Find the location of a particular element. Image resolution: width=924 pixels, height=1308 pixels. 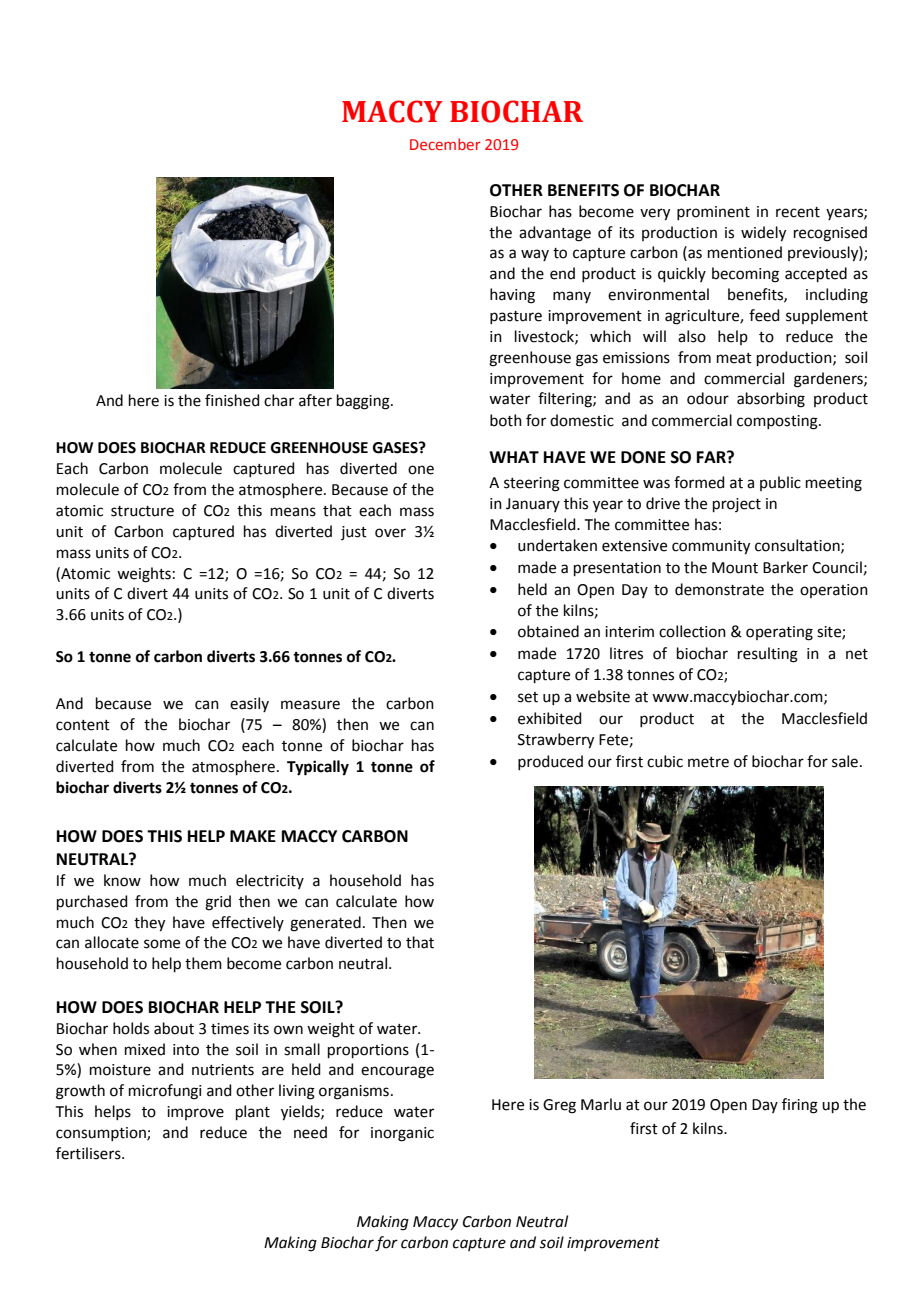

finished is located at coordinates (232, 400).
